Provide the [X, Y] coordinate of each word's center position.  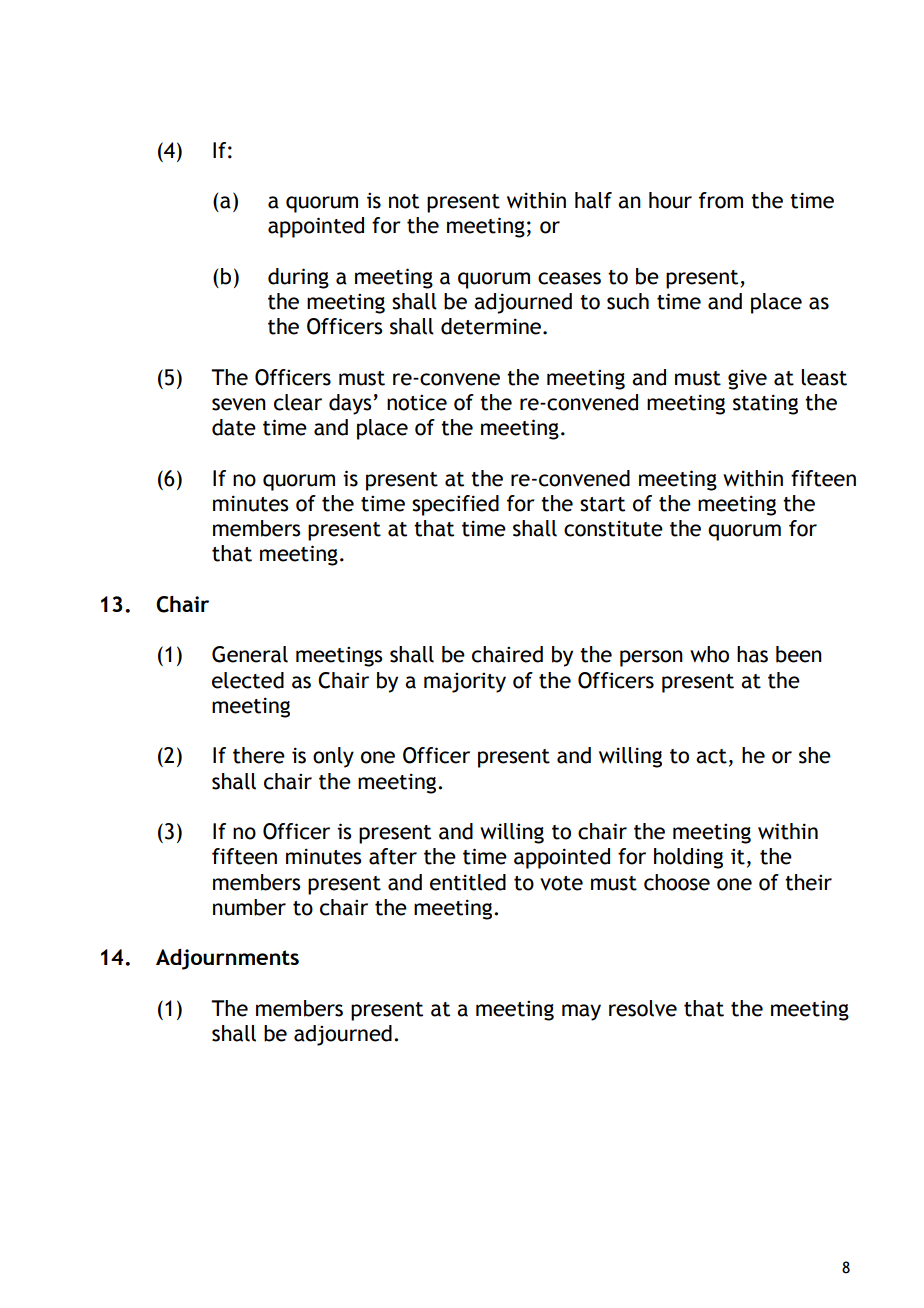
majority [465, 682]
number [249, 907]
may [581, 1012]
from [721, 200]
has [752, 654]
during [298, 278]
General [250, 654]
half [593, 200]
